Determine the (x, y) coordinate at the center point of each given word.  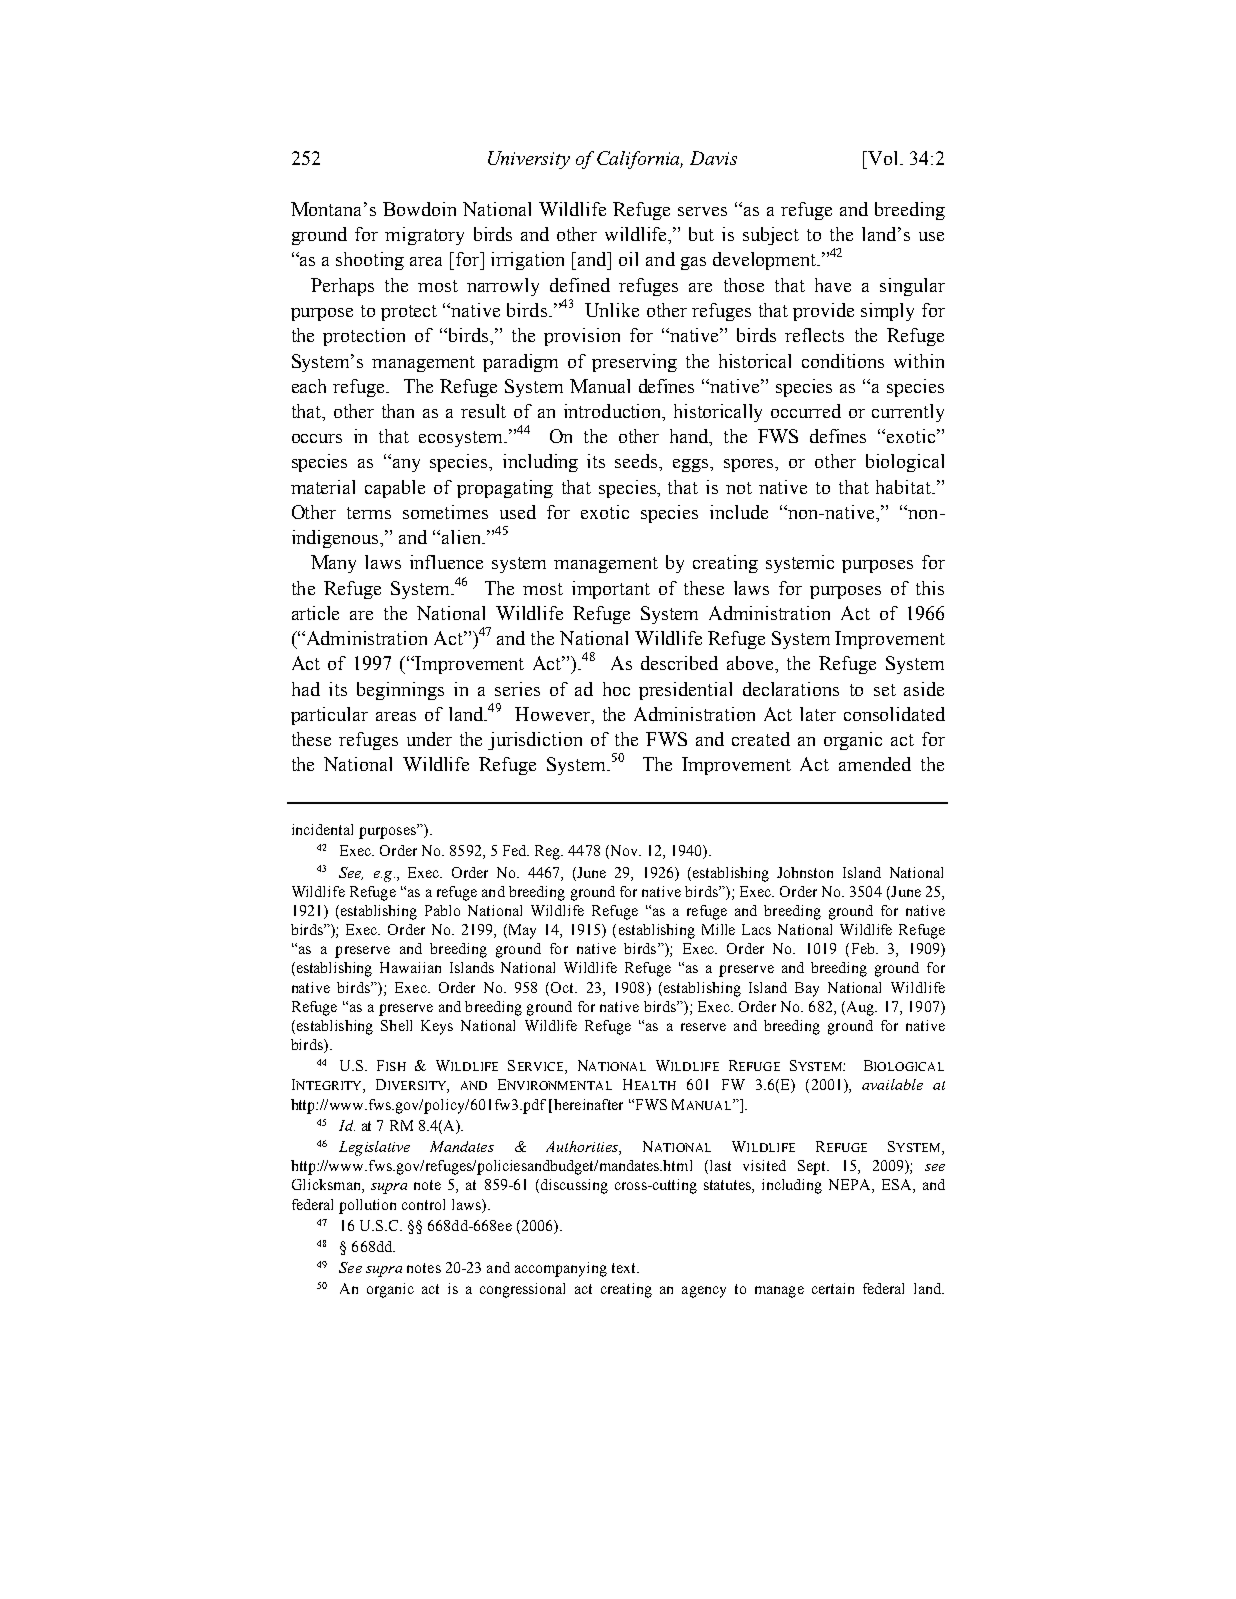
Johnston (805, 872)
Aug (860, 1008)
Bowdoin (419, 209)
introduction (614, 412)
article (315, 613)
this (930, 588)
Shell (396, 1025)
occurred (806, 411)
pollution (367, 1206)
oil (628, 259)
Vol (884, 158)
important (611, 590)
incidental (322, 829)
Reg (548, 852)
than (398, 411)
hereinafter (587, 1104)
